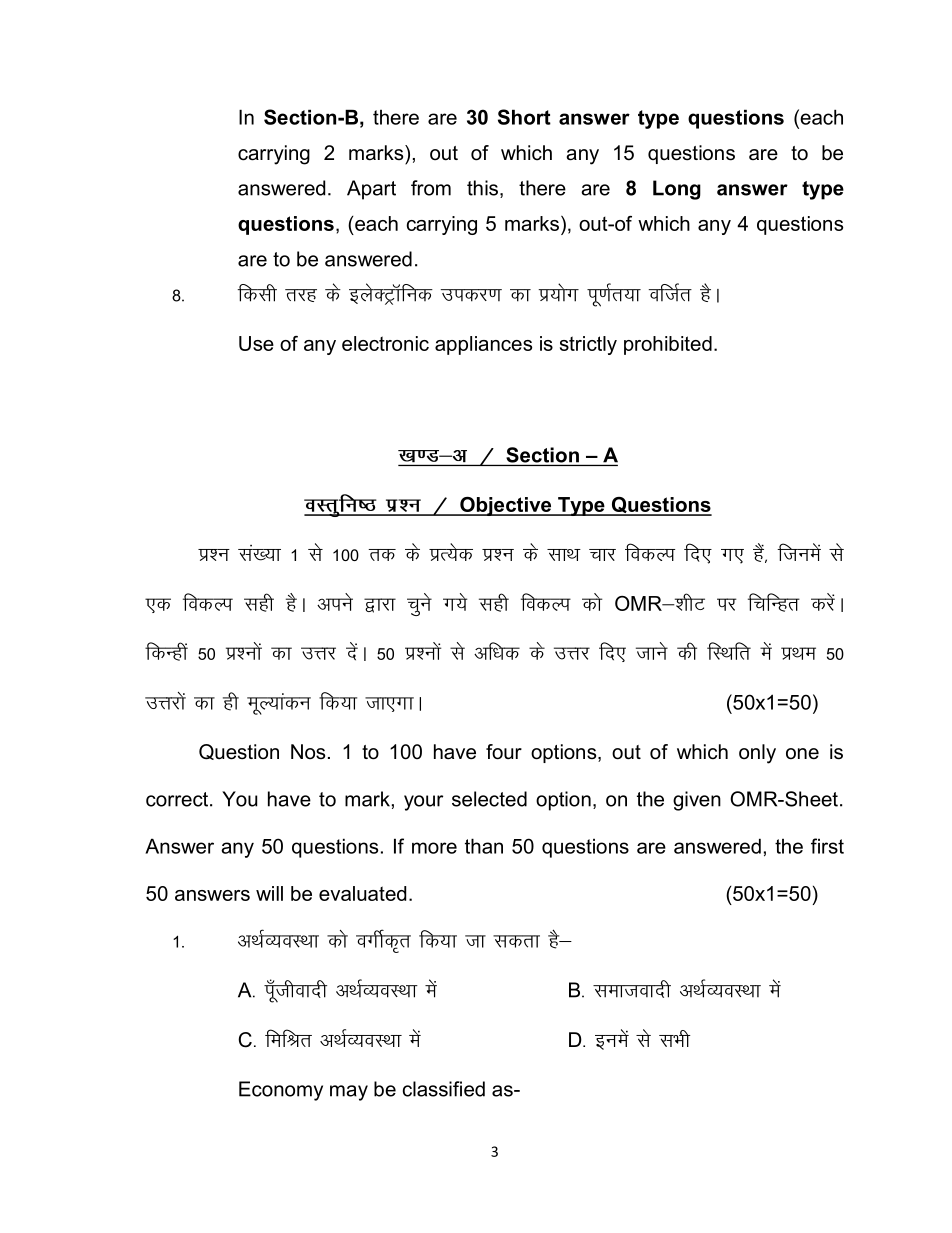 This screenshot has height=1233, width=952. What do you see at coordinates (506, 506) in the screenshot?
I see `Objective` at bounding box center [506, 506].
